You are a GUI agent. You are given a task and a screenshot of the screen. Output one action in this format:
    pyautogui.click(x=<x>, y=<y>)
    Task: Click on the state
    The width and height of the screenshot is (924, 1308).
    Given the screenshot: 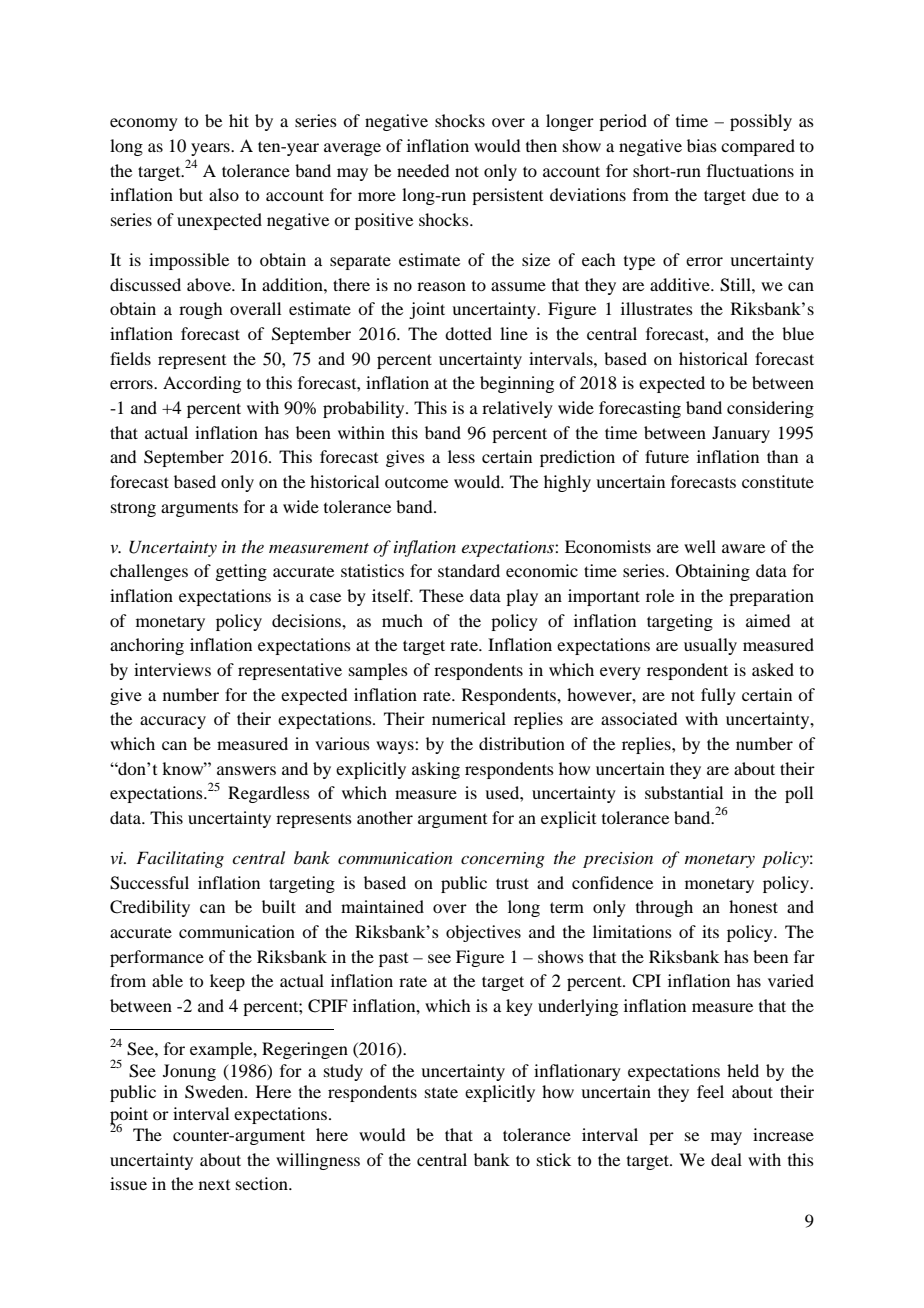 What is the action you would take?
    pyautogui.click(x=441, y=1092)
